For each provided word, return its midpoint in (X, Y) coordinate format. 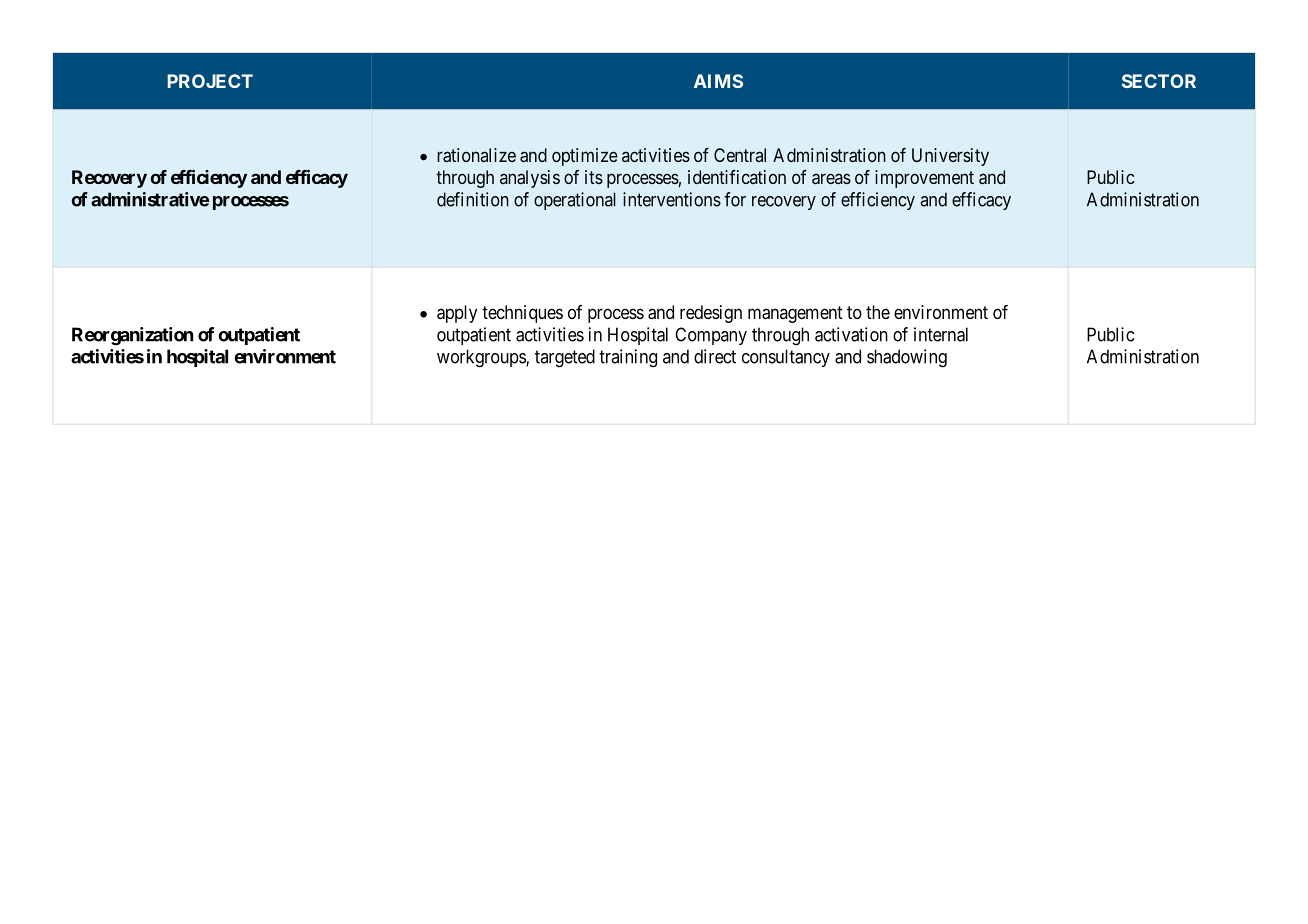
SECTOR (1159, 81)
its (594, 177)
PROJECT (210, 81)
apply (457, 314)
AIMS (718, 81)
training (628, 358)
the (878, 312)
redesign (711, 314)
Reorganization (132, 336)
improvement (924, 179)
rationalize (476, 155)
